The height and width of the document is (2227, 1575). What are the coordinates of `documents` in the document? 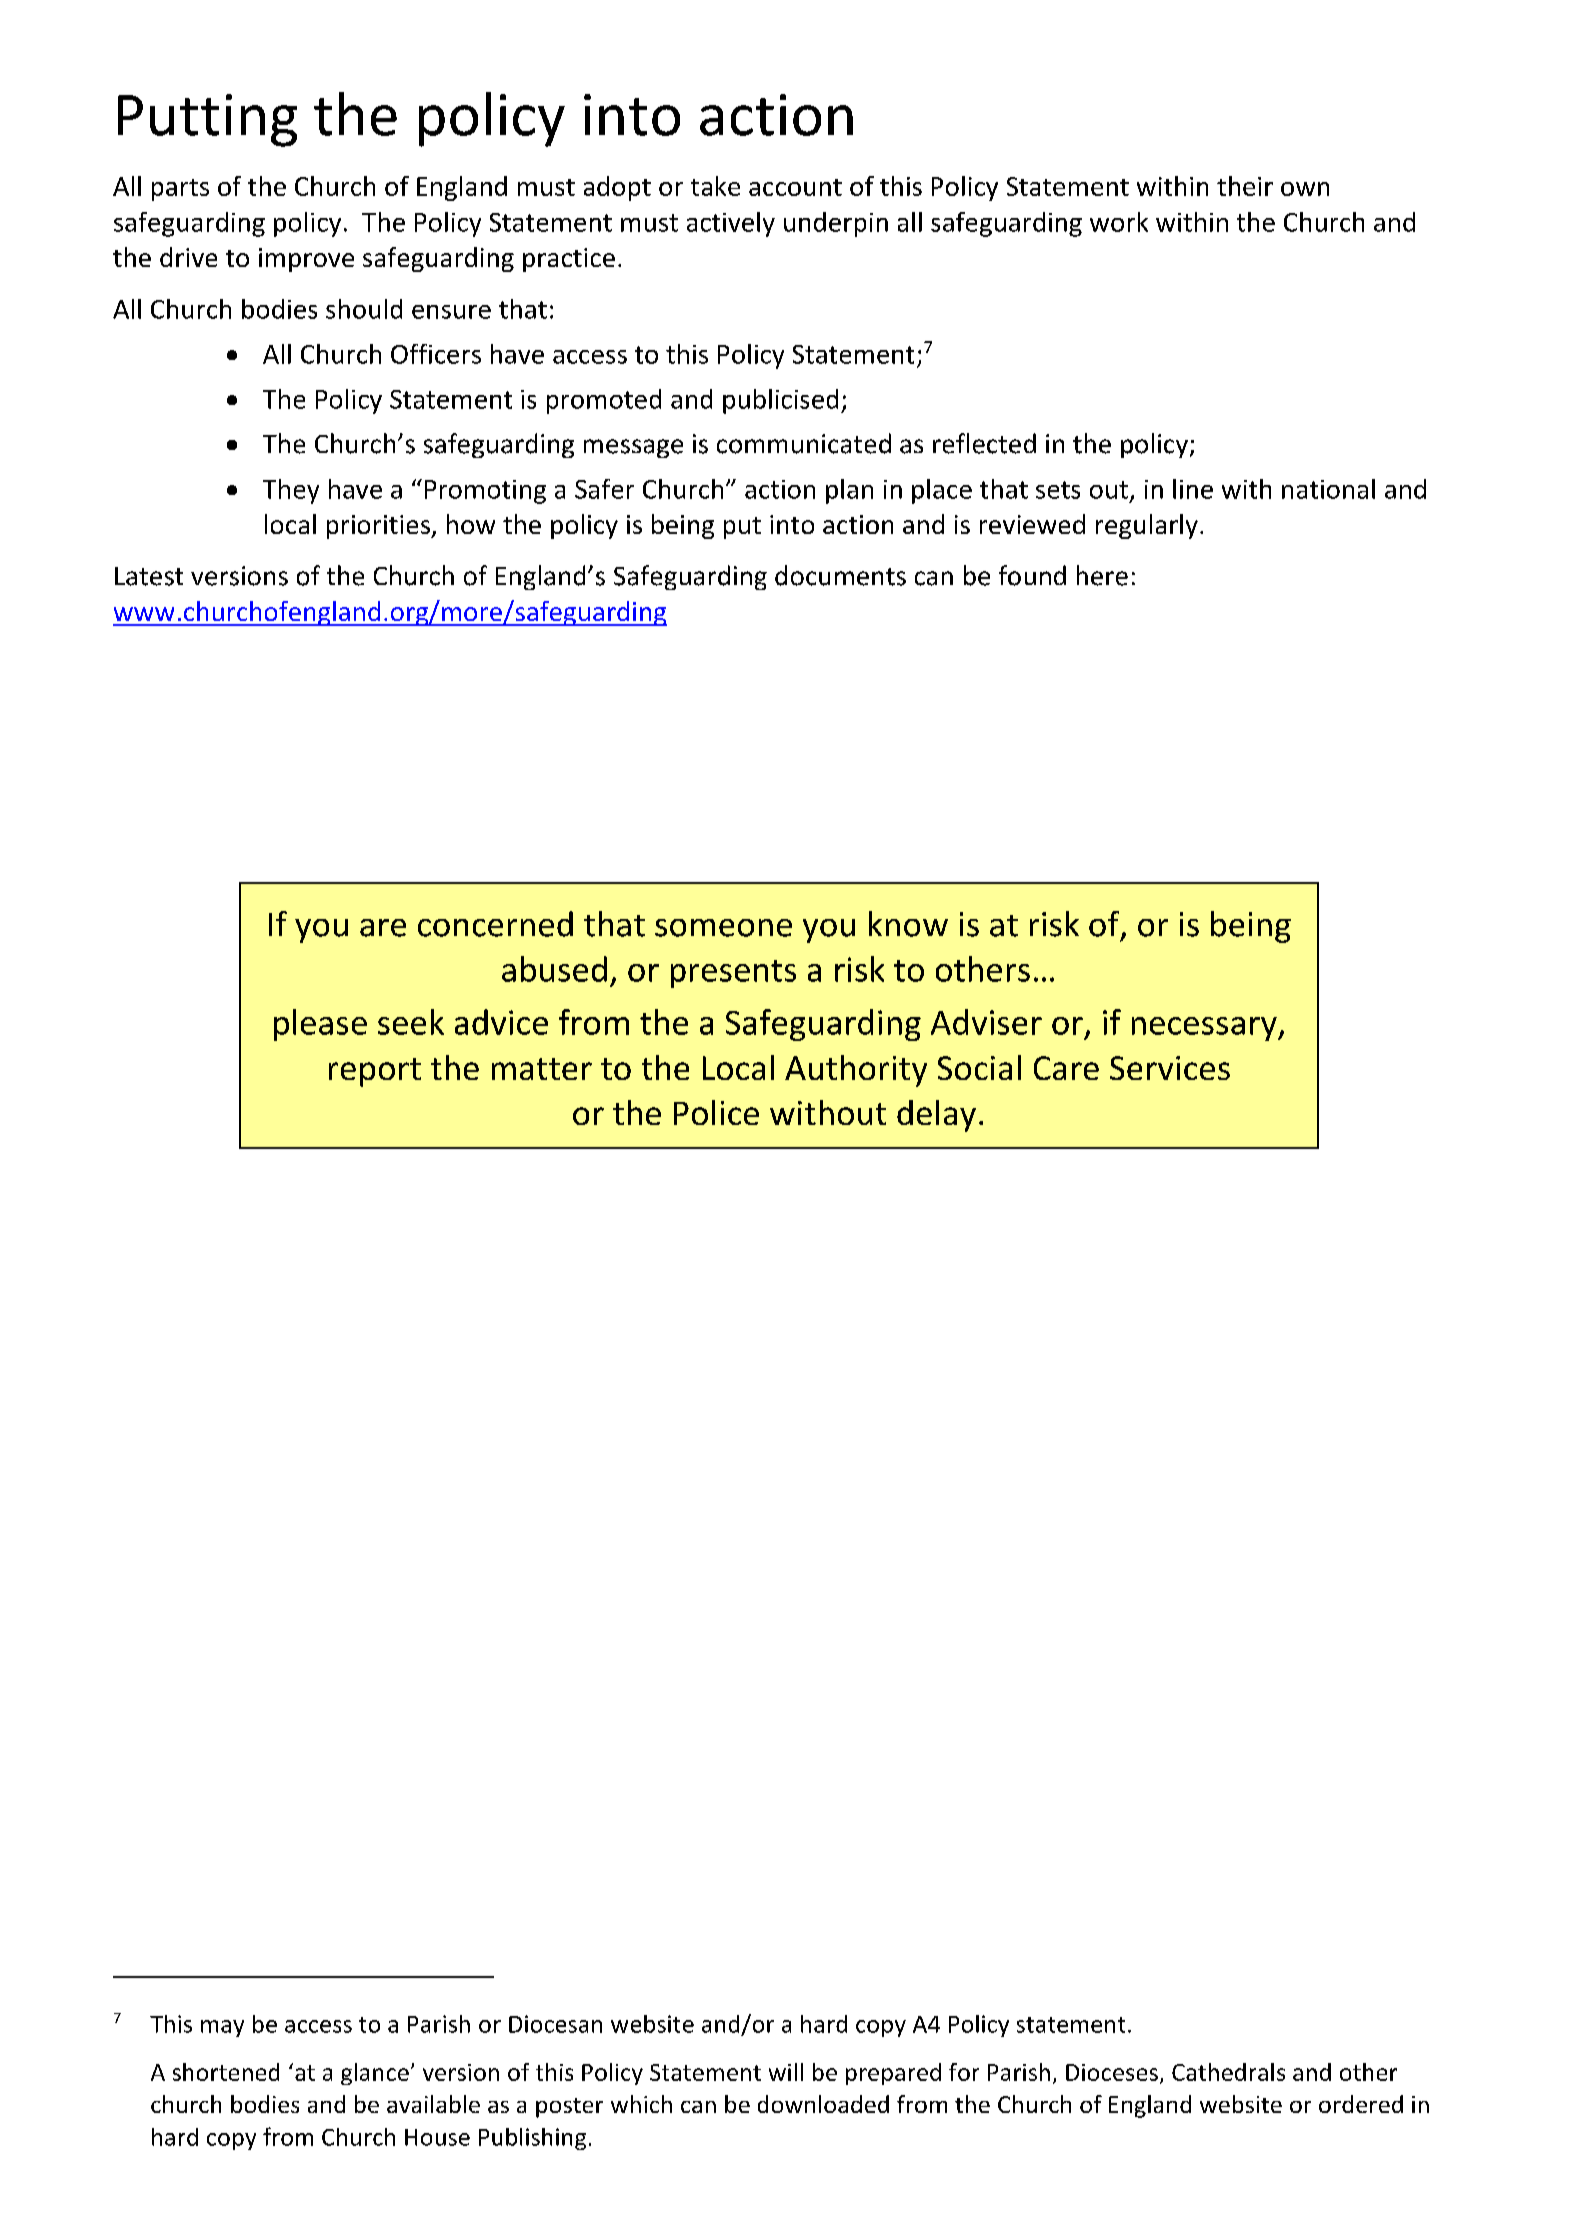 It's located at (840, 575).
